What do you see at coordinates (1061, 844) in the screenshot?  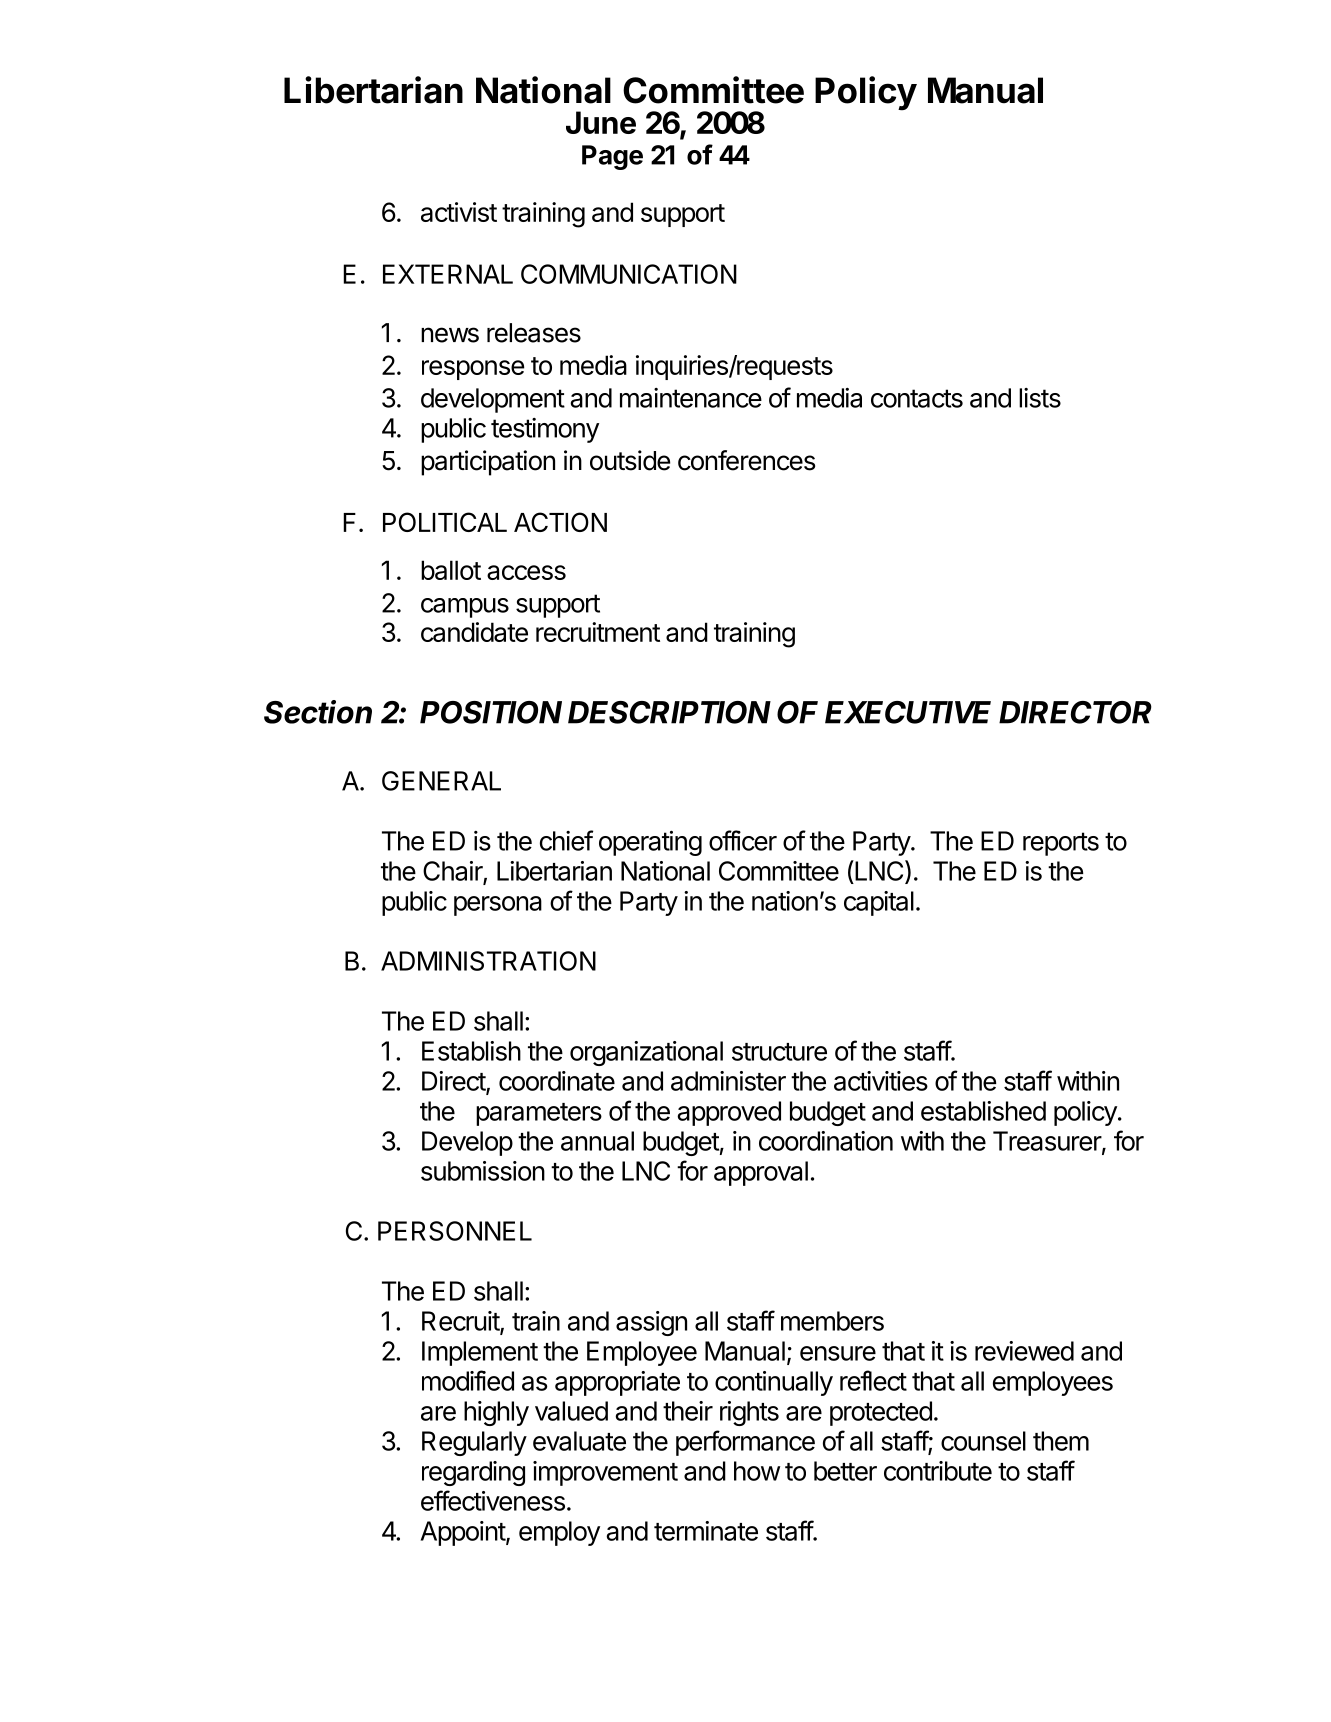 I see `reports` at bounding box center [1061, 844].
